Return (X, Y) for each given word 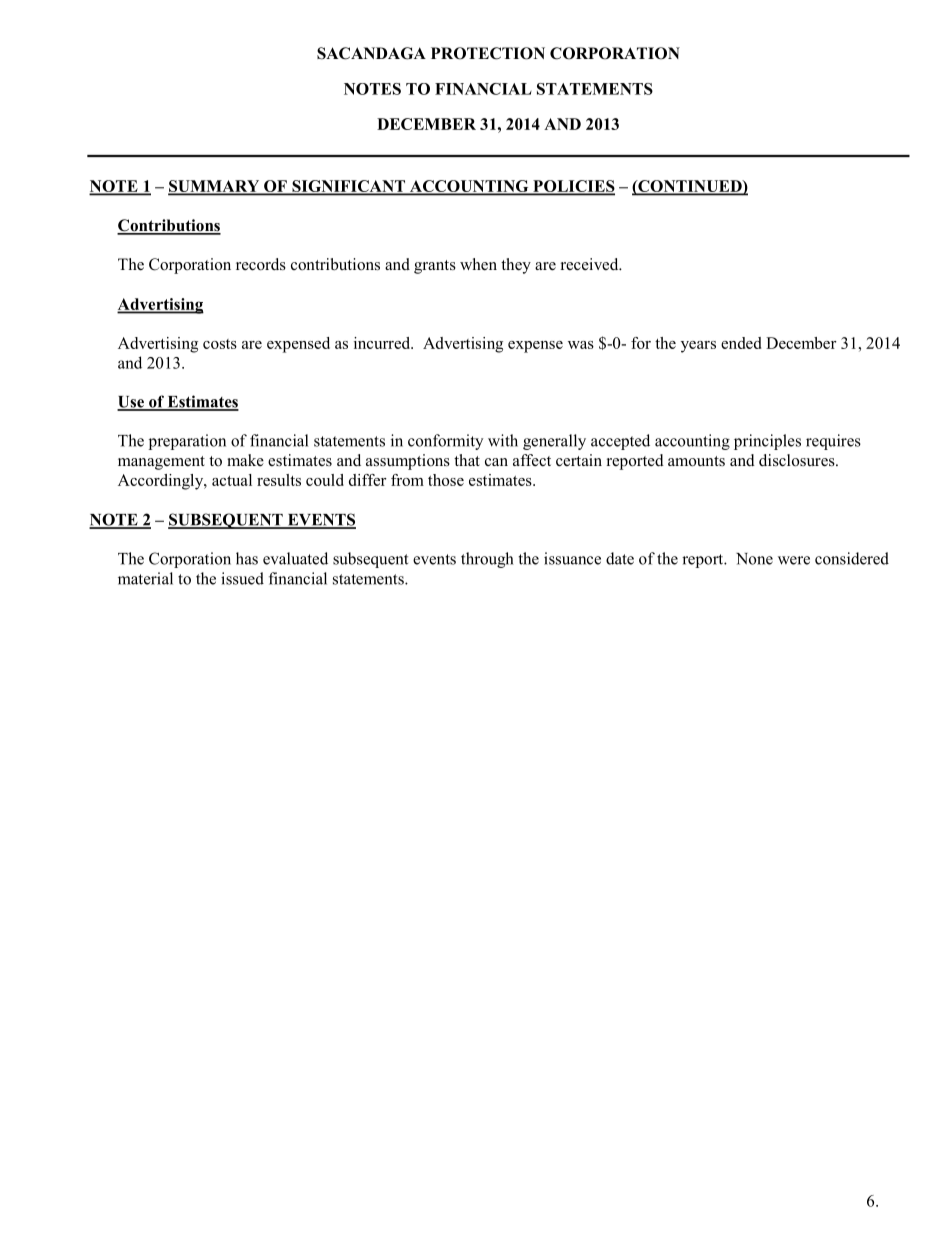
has (247, 558)
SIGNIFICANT (348, 187)
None (754, 559)
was (581, 345)
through (487, 560)
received (591, 264)
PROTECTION (488, 53)
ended (741, 343)
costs (220, 344)
